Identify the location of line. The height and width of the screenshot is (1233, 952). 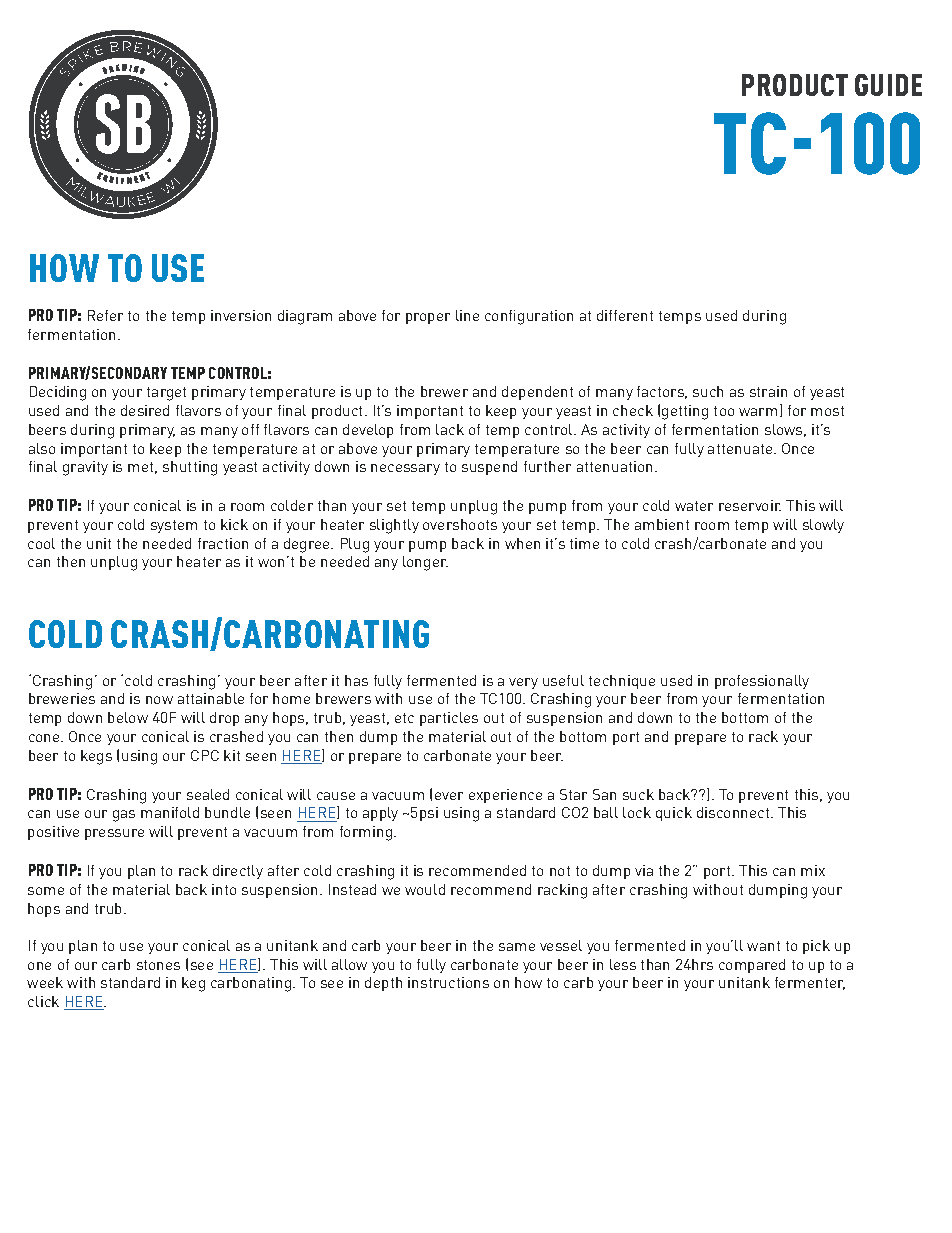
(467, 315).
